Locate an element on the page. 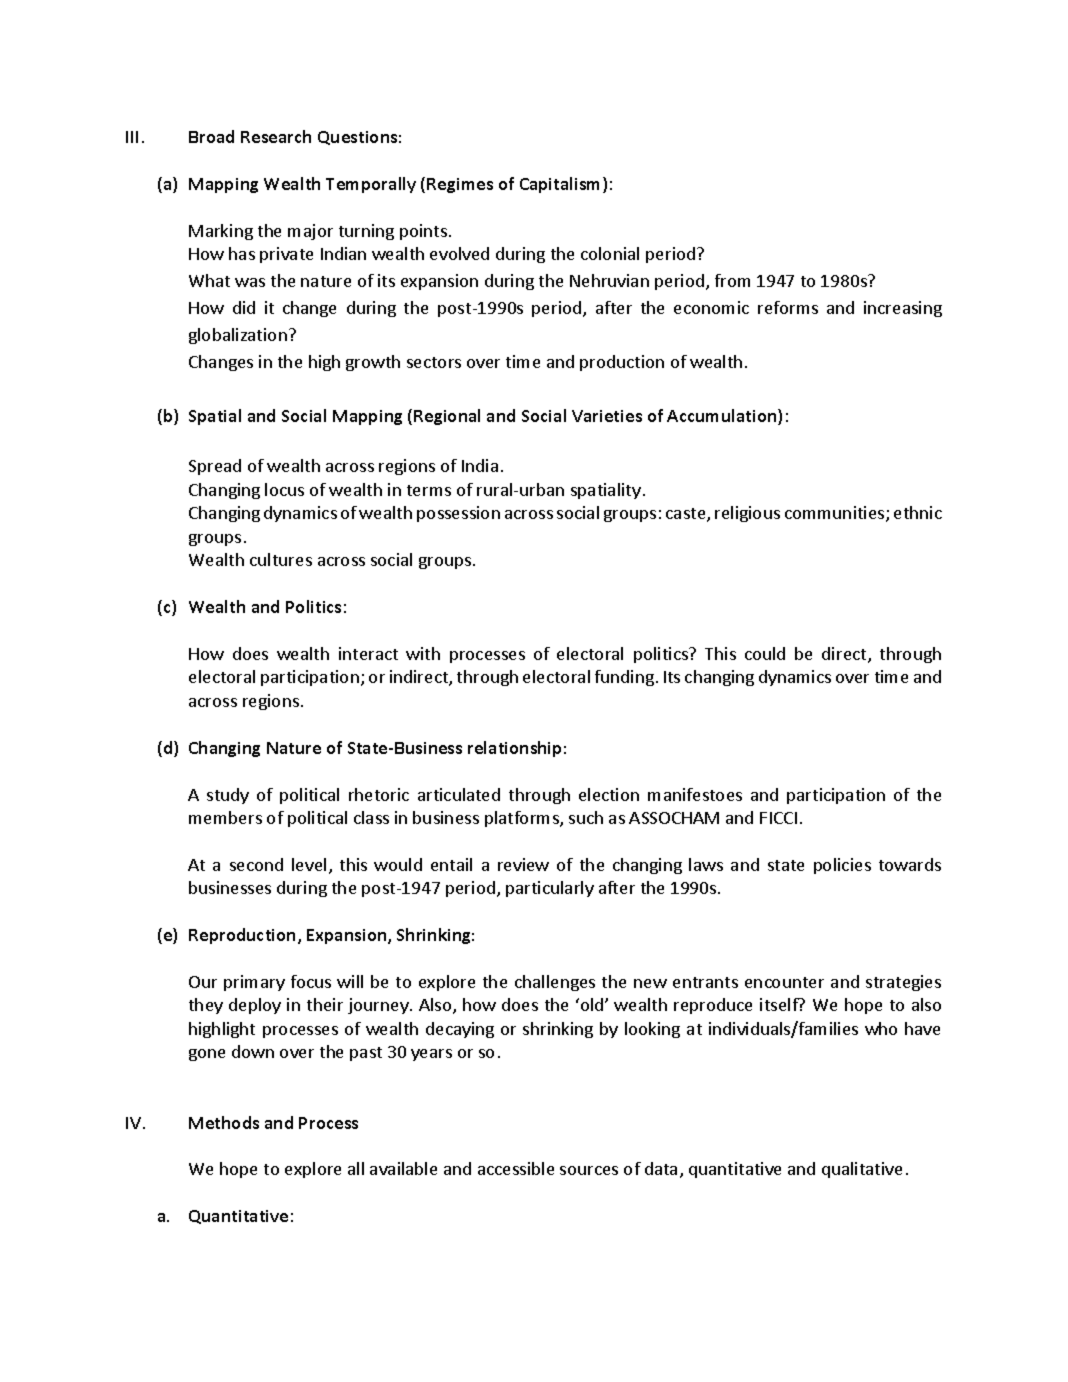 The width and height of the page is (1068, 1382). Capitalism is located at coordinates (562, 185).
